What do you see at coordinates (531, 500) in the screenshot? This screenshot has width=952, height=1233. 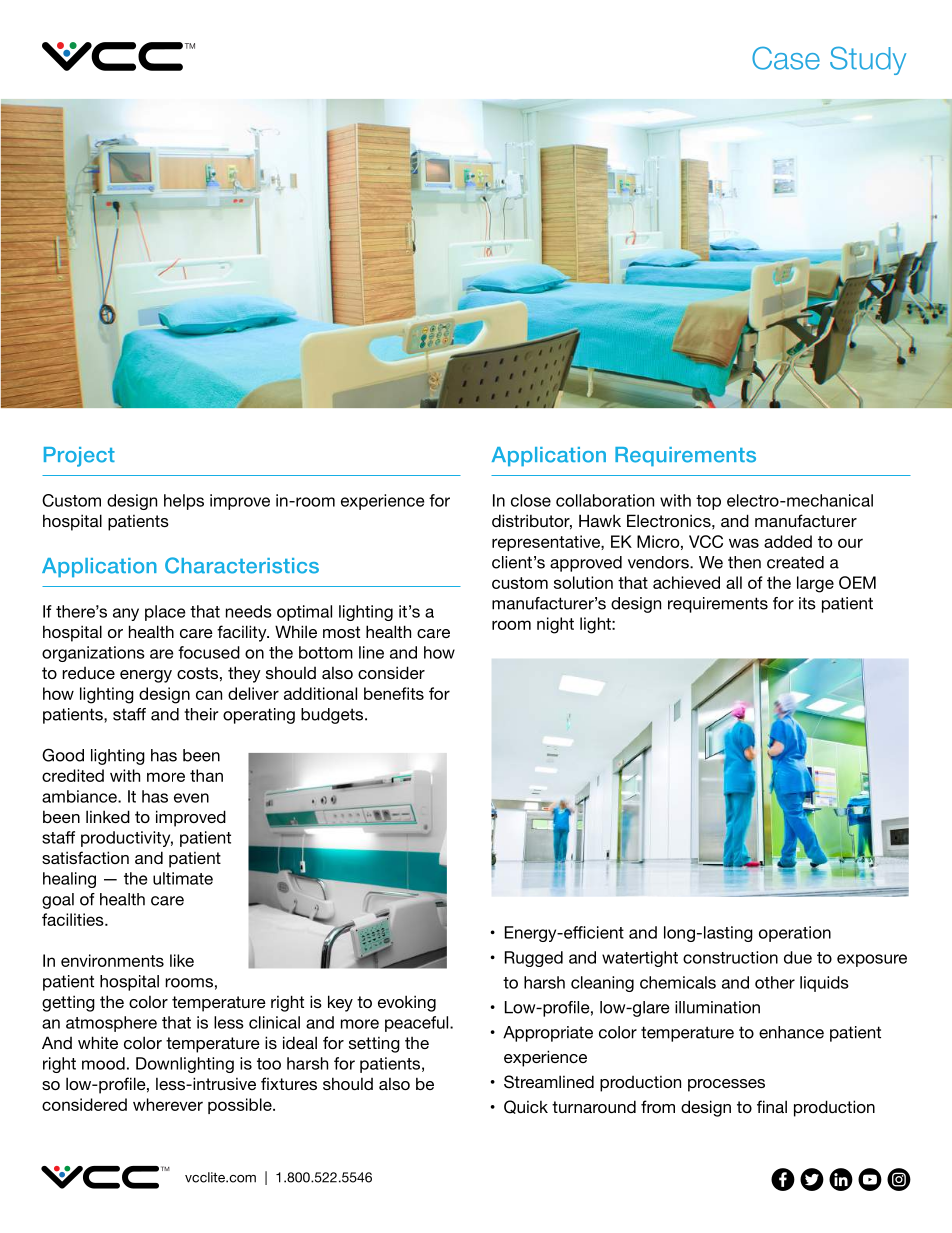 I see `close` at bounding box center [531, 500].
